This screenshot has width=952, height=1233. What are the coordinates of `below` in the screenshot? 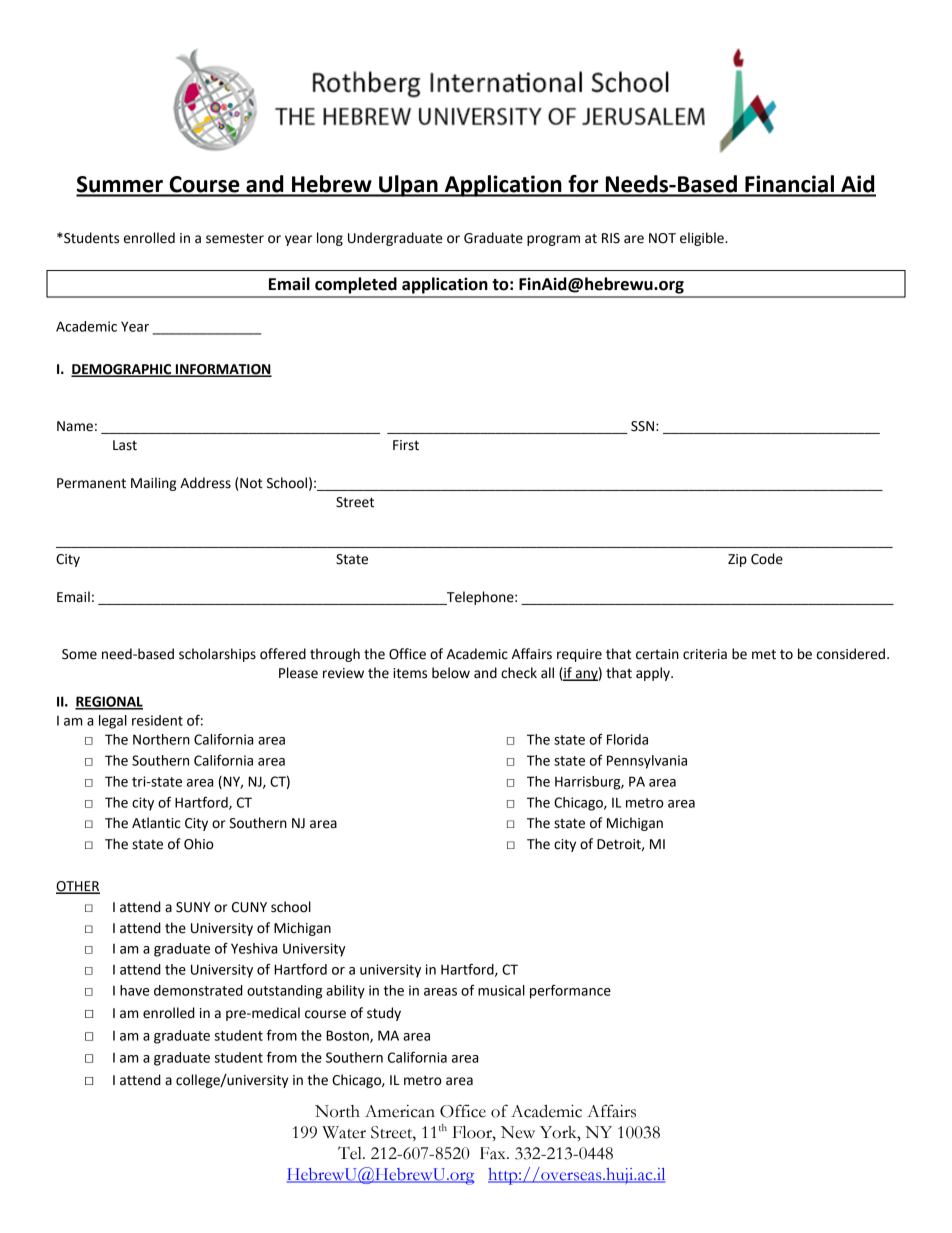 It's located at (451, 673).
